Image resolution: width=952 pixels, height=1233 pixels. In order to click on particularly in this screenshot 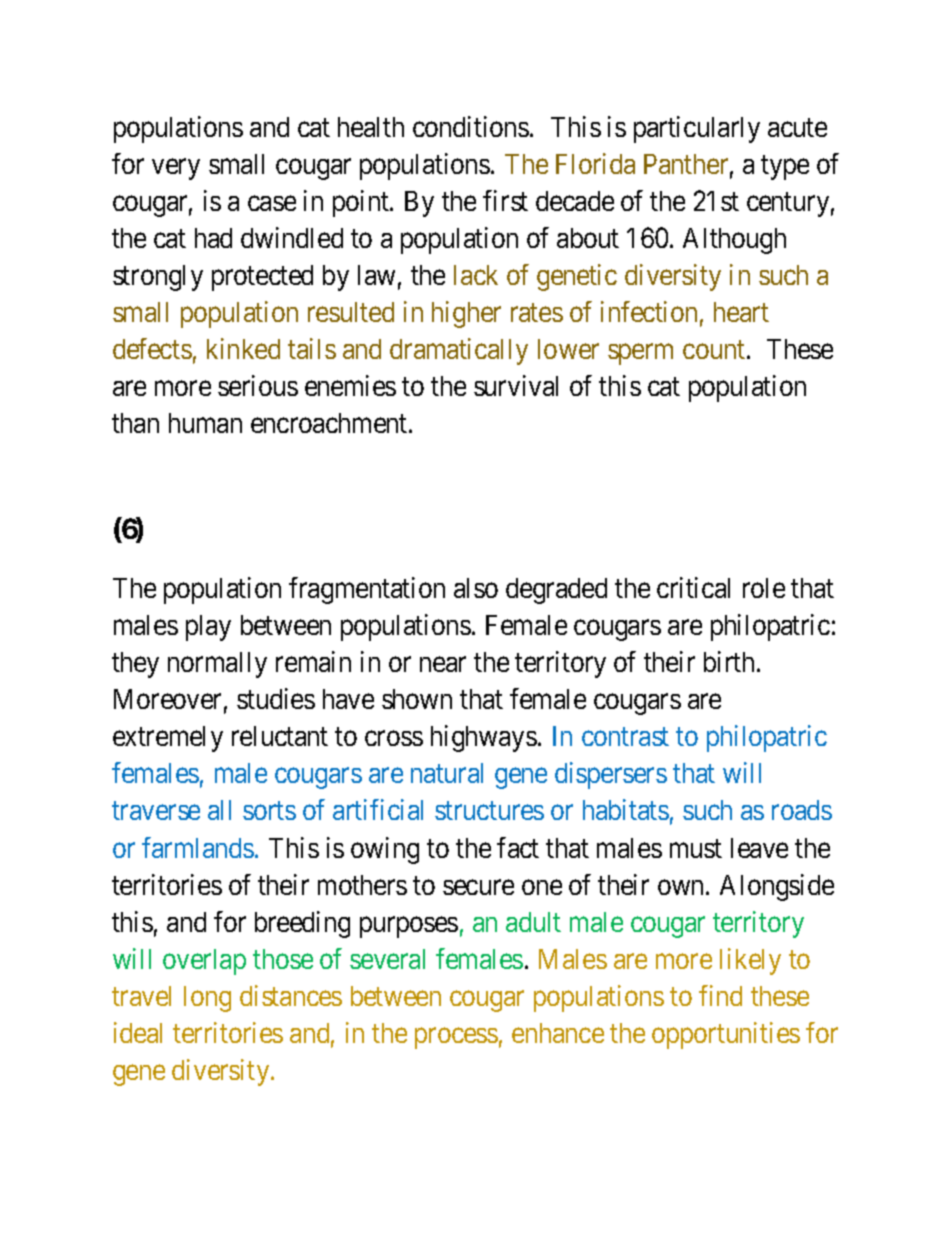, I will do `click(697, 129)`.
